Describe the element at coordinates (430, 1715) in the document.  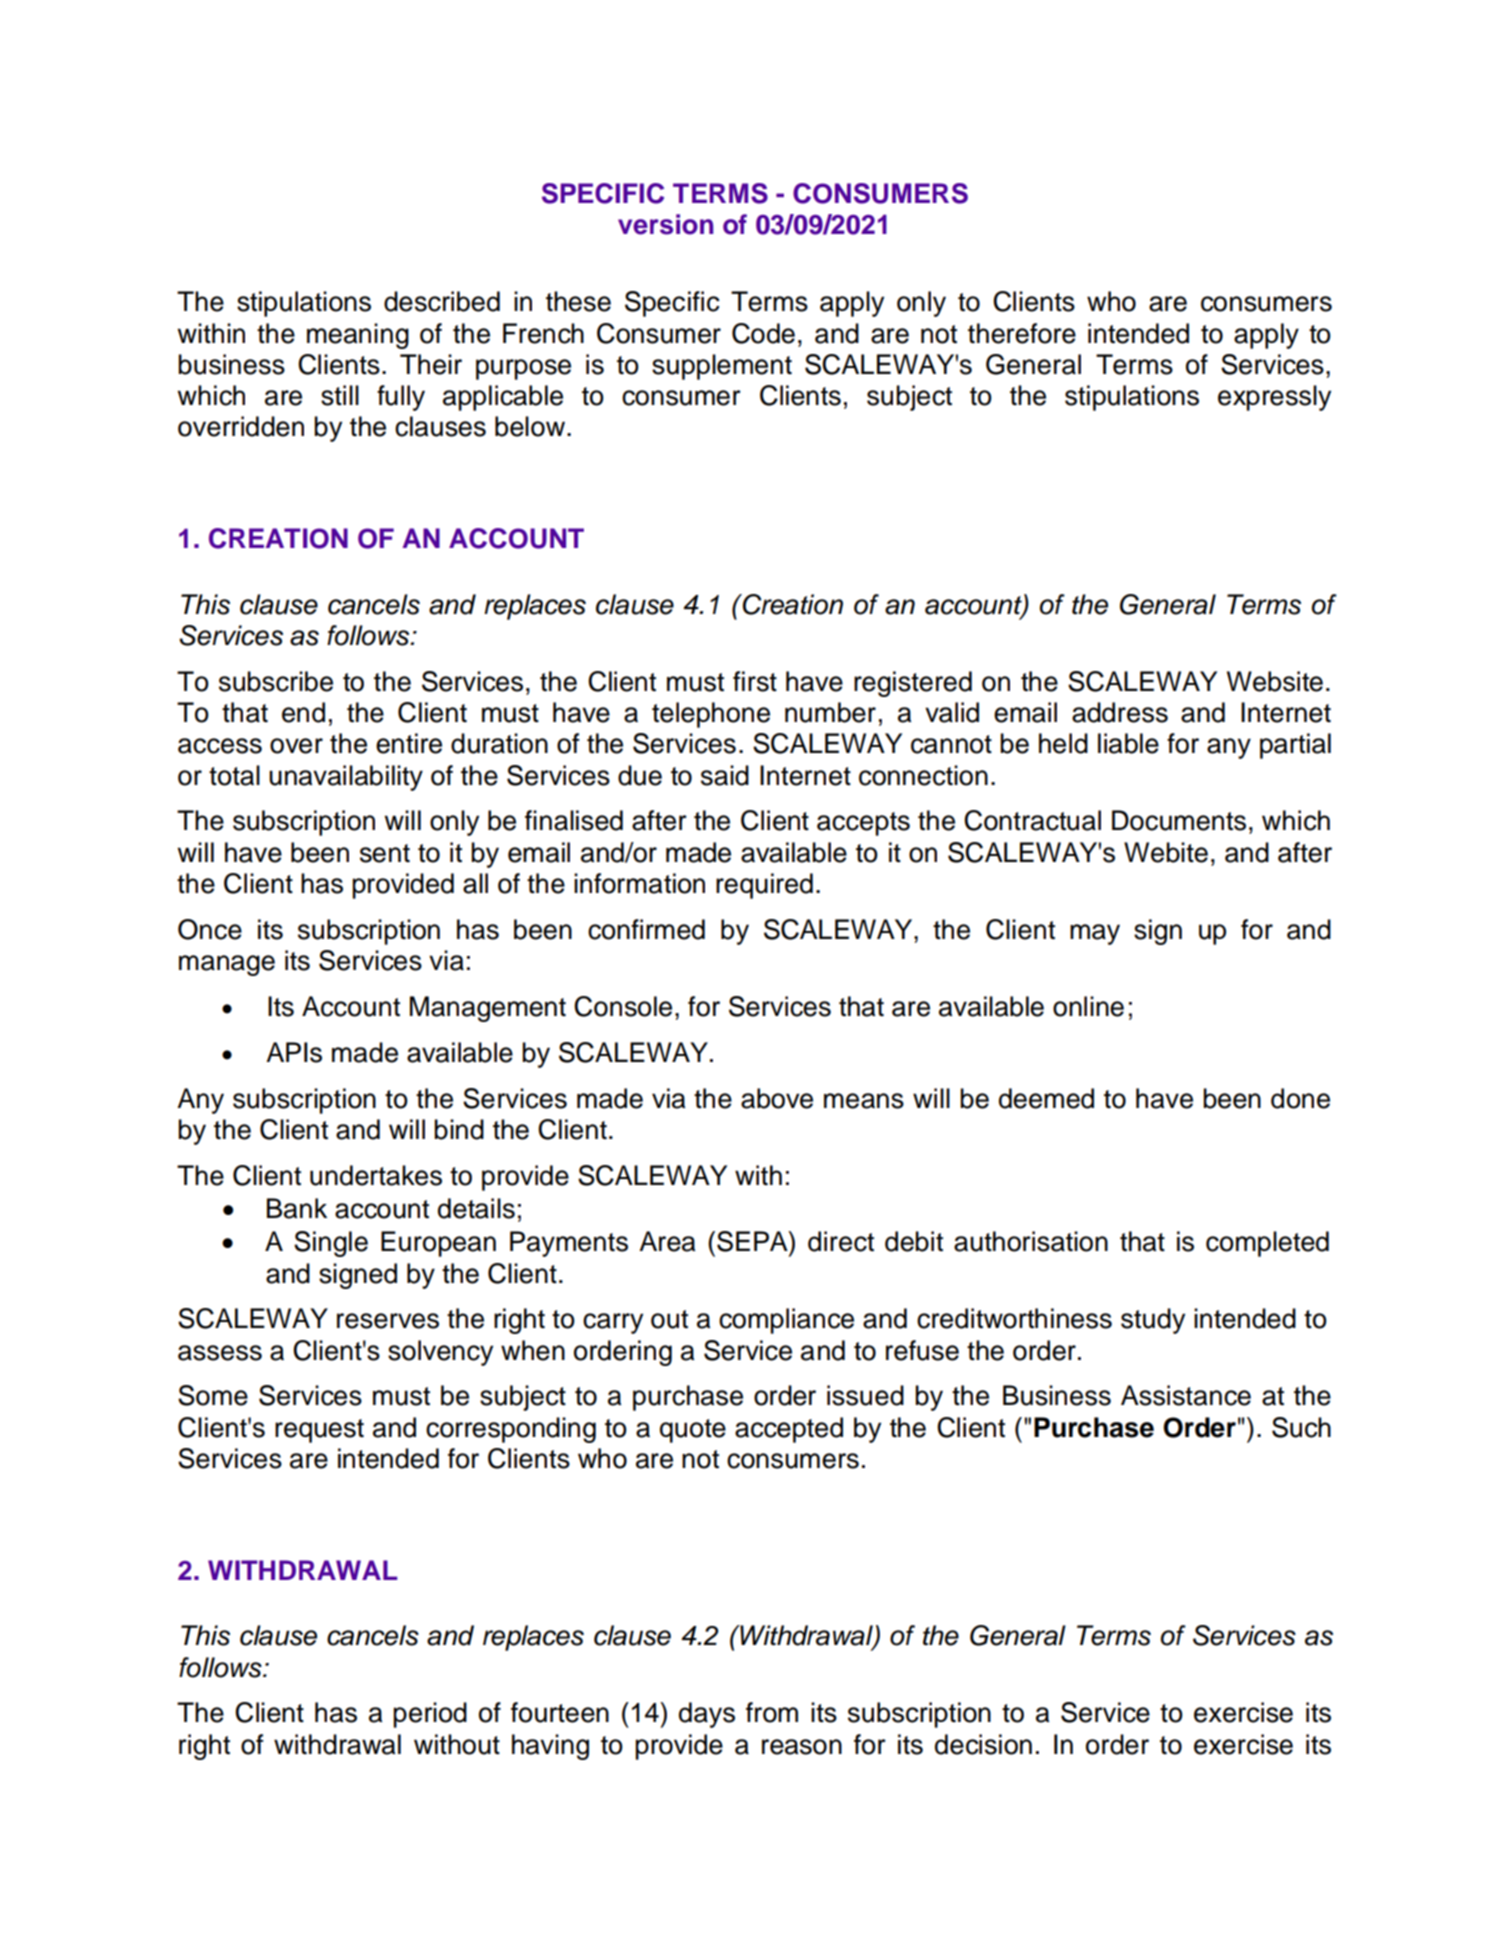
I see `period` at that location.
